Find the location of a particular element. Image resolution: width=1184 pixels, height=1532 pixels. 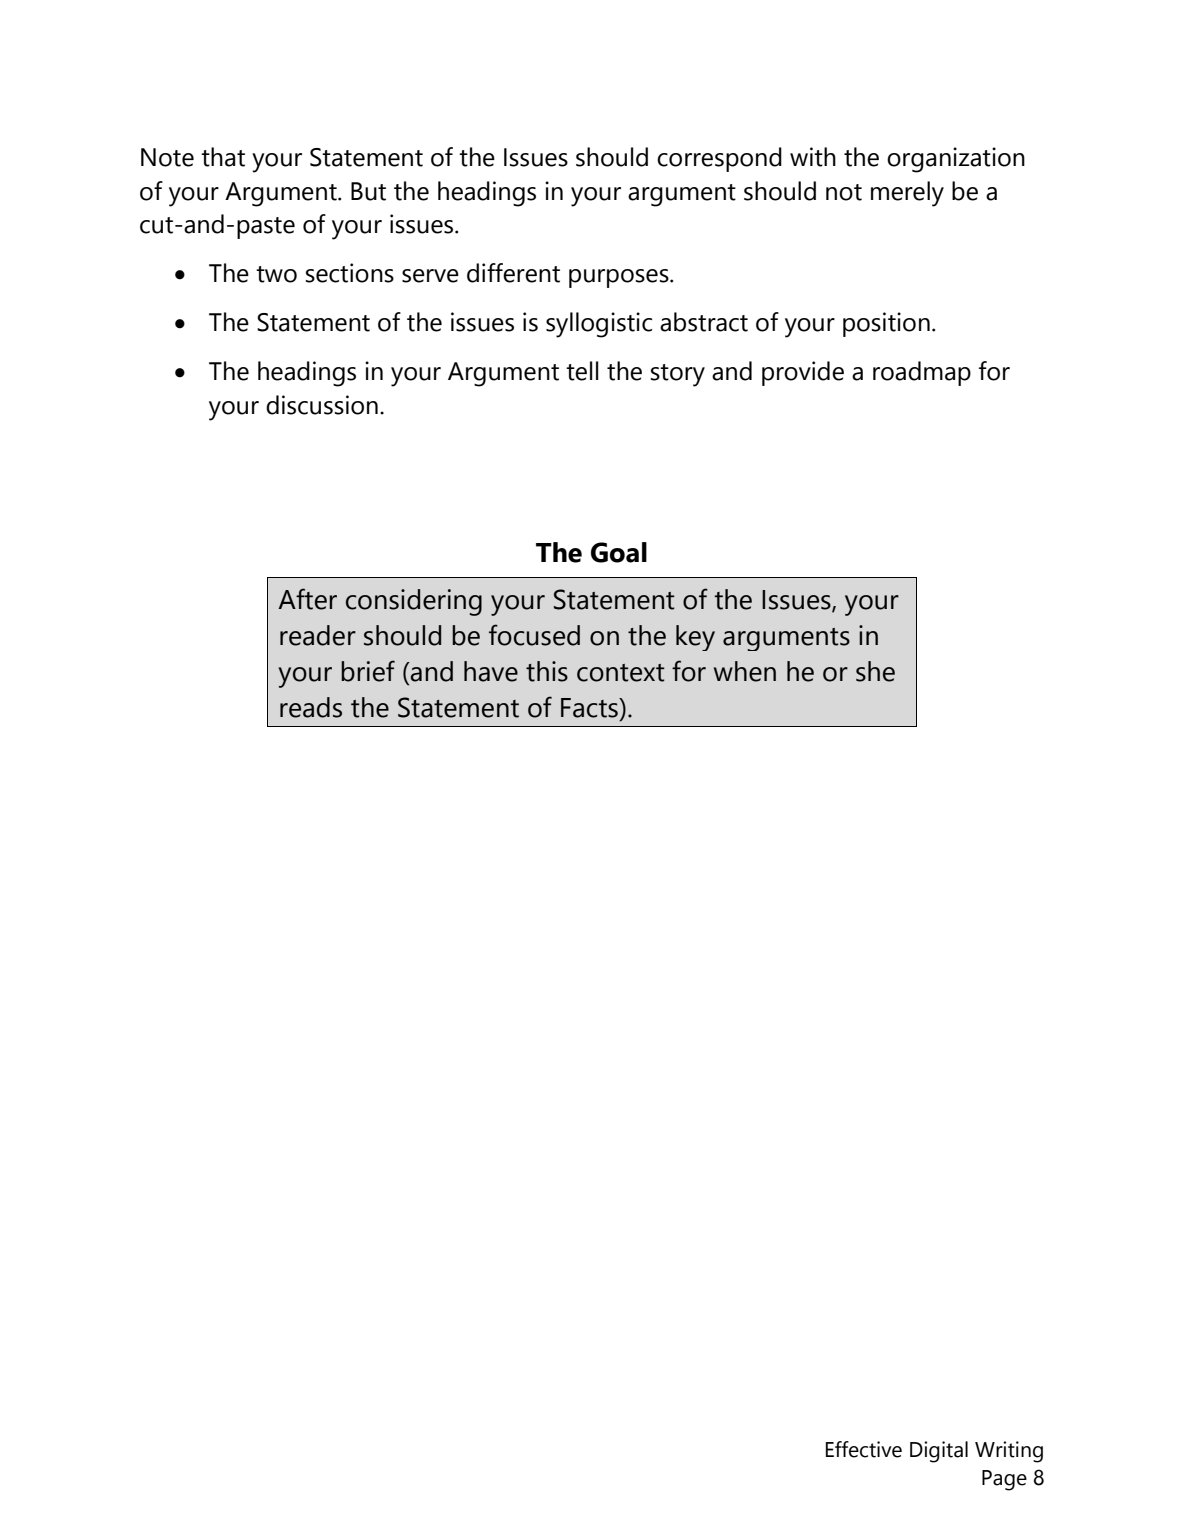

she is located at coordinates (875, 671).
